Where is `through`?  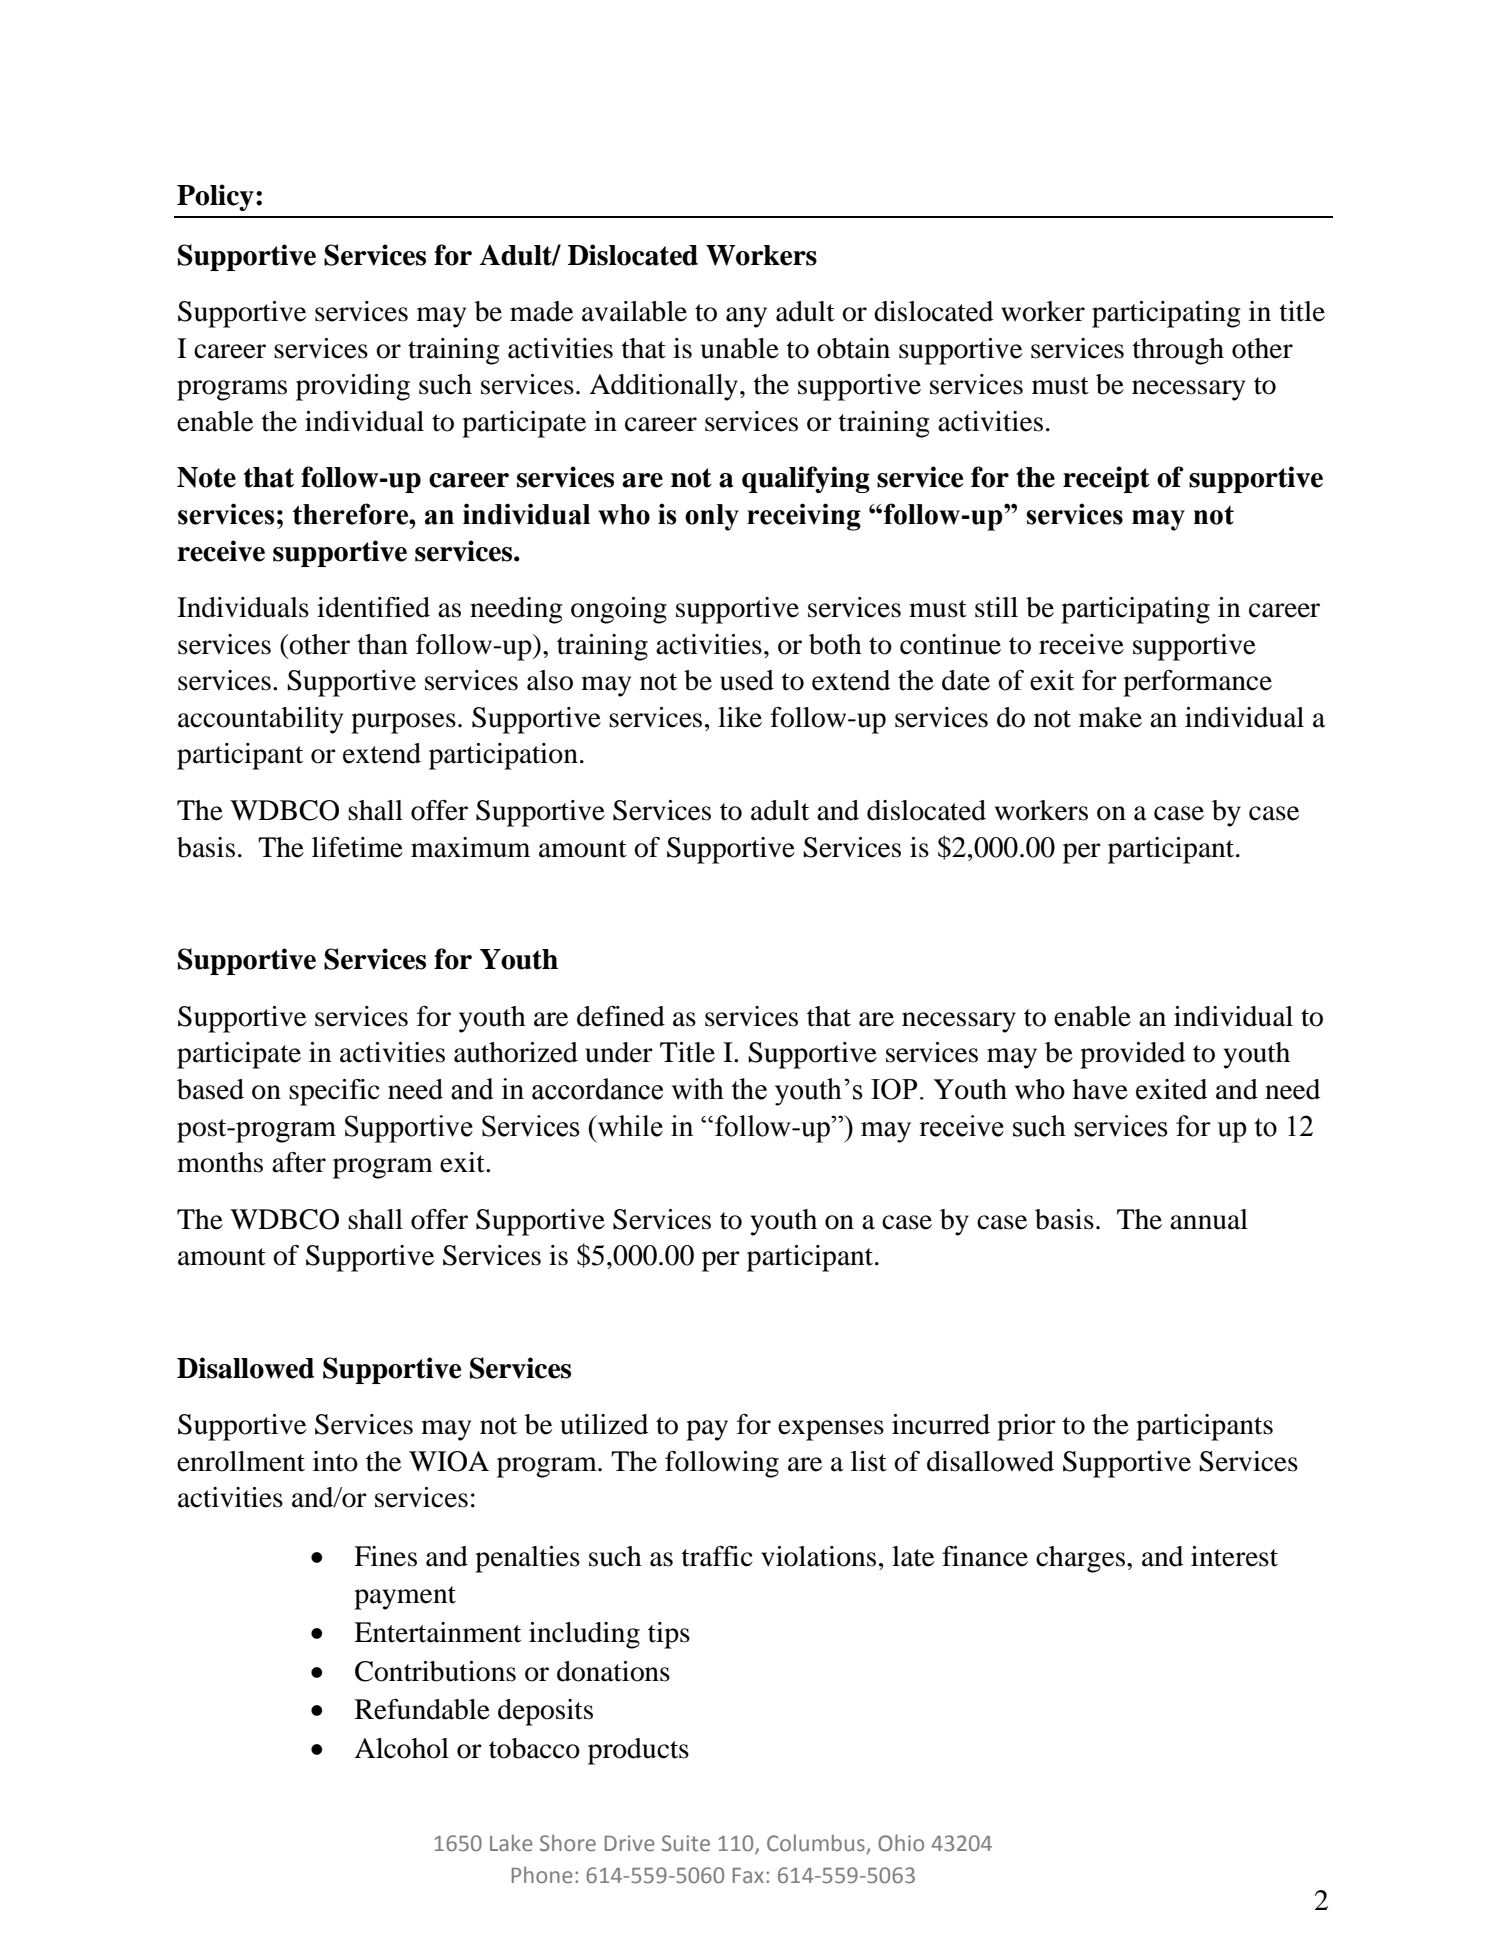 through is located at coordinates (1178, 351).
